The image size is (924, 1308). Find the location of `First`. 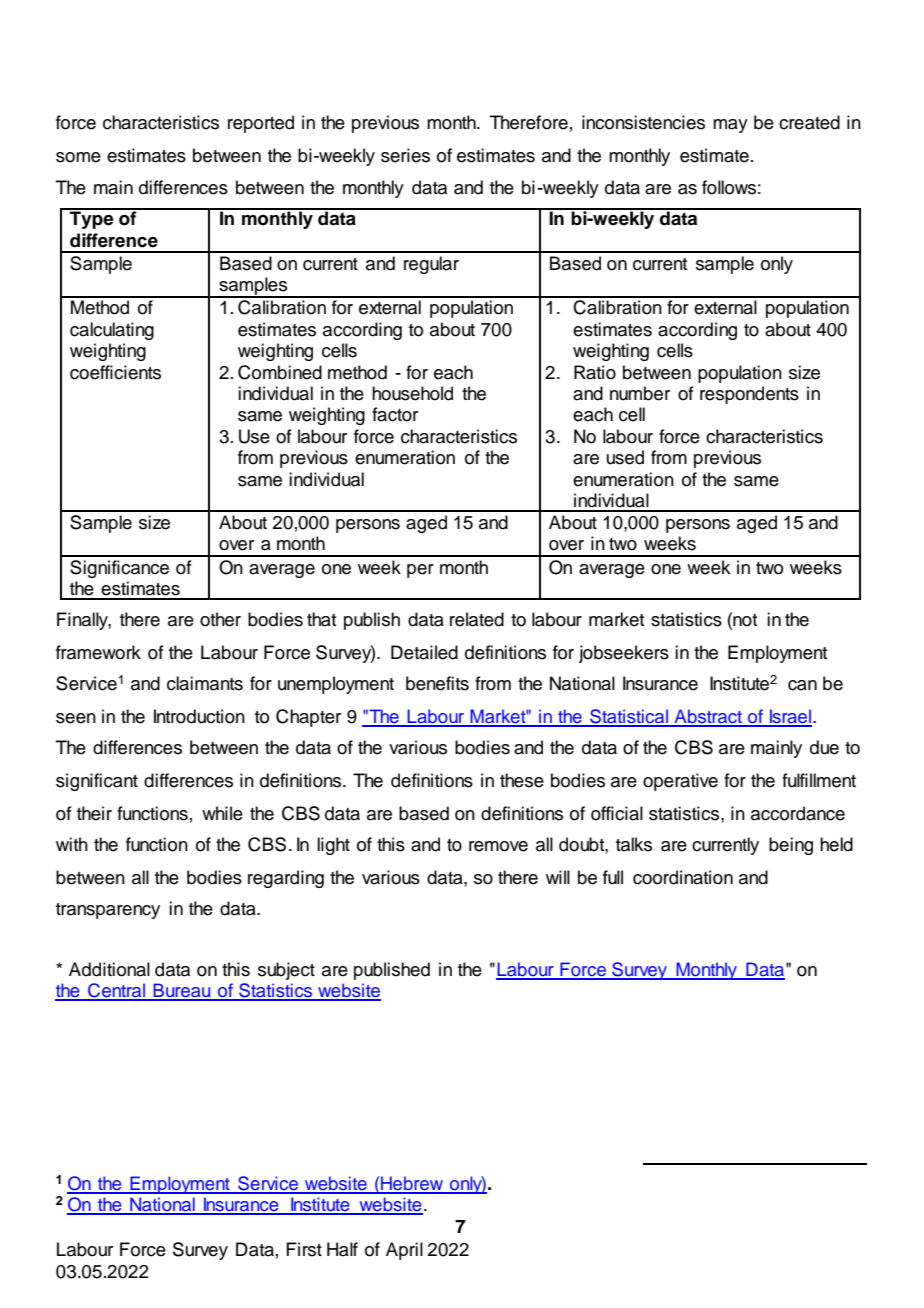

First is located at coordinates (304, 1249).
